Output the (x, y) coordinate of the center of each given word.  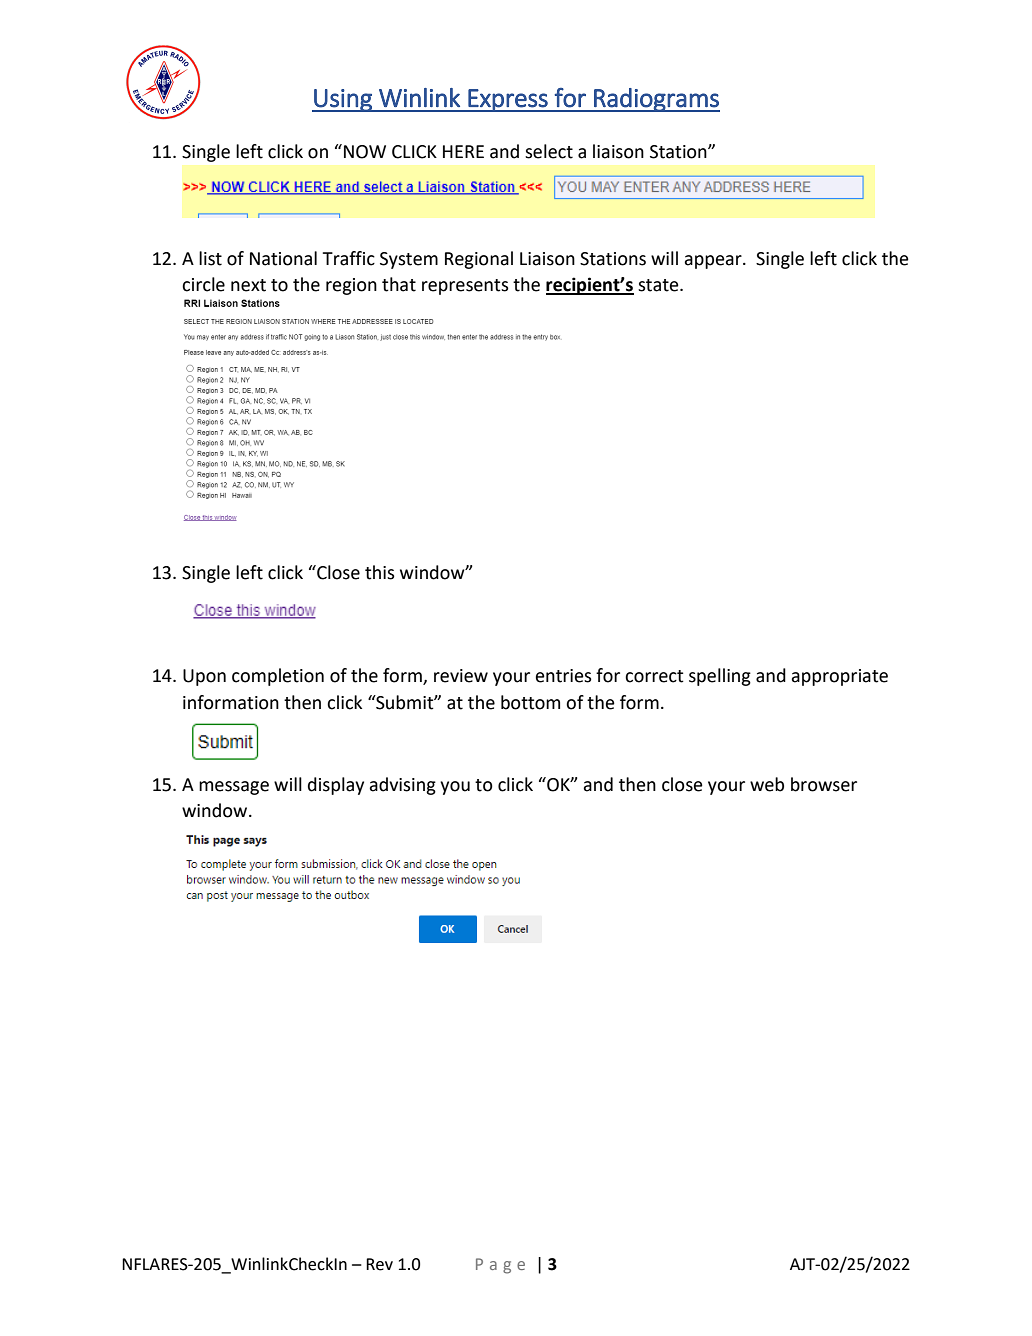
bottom (530, 702)
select (549, 151)
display (336, 786)
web (767, 784)
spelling (720, 677)
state (659, 285)
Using (343, 100)
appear (714, 262)
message (234, 788)
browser (824, 784)
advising (402, 786)
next (248, 285)
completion (278, 677)
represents (465, 287)
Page (500, 1266)
